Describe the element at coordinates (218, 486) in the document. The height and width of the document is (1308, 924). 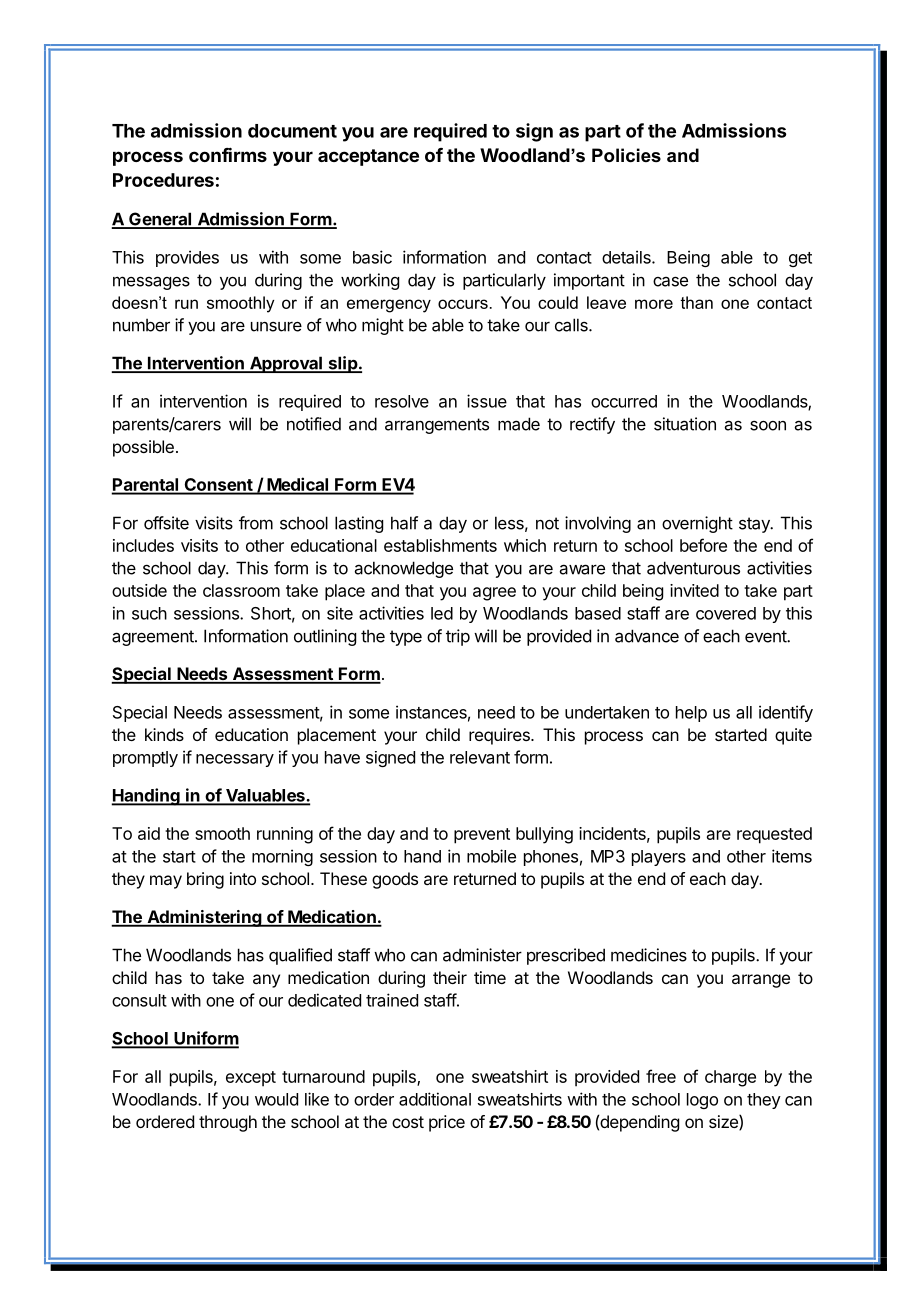
I see `Consent` at that location.
